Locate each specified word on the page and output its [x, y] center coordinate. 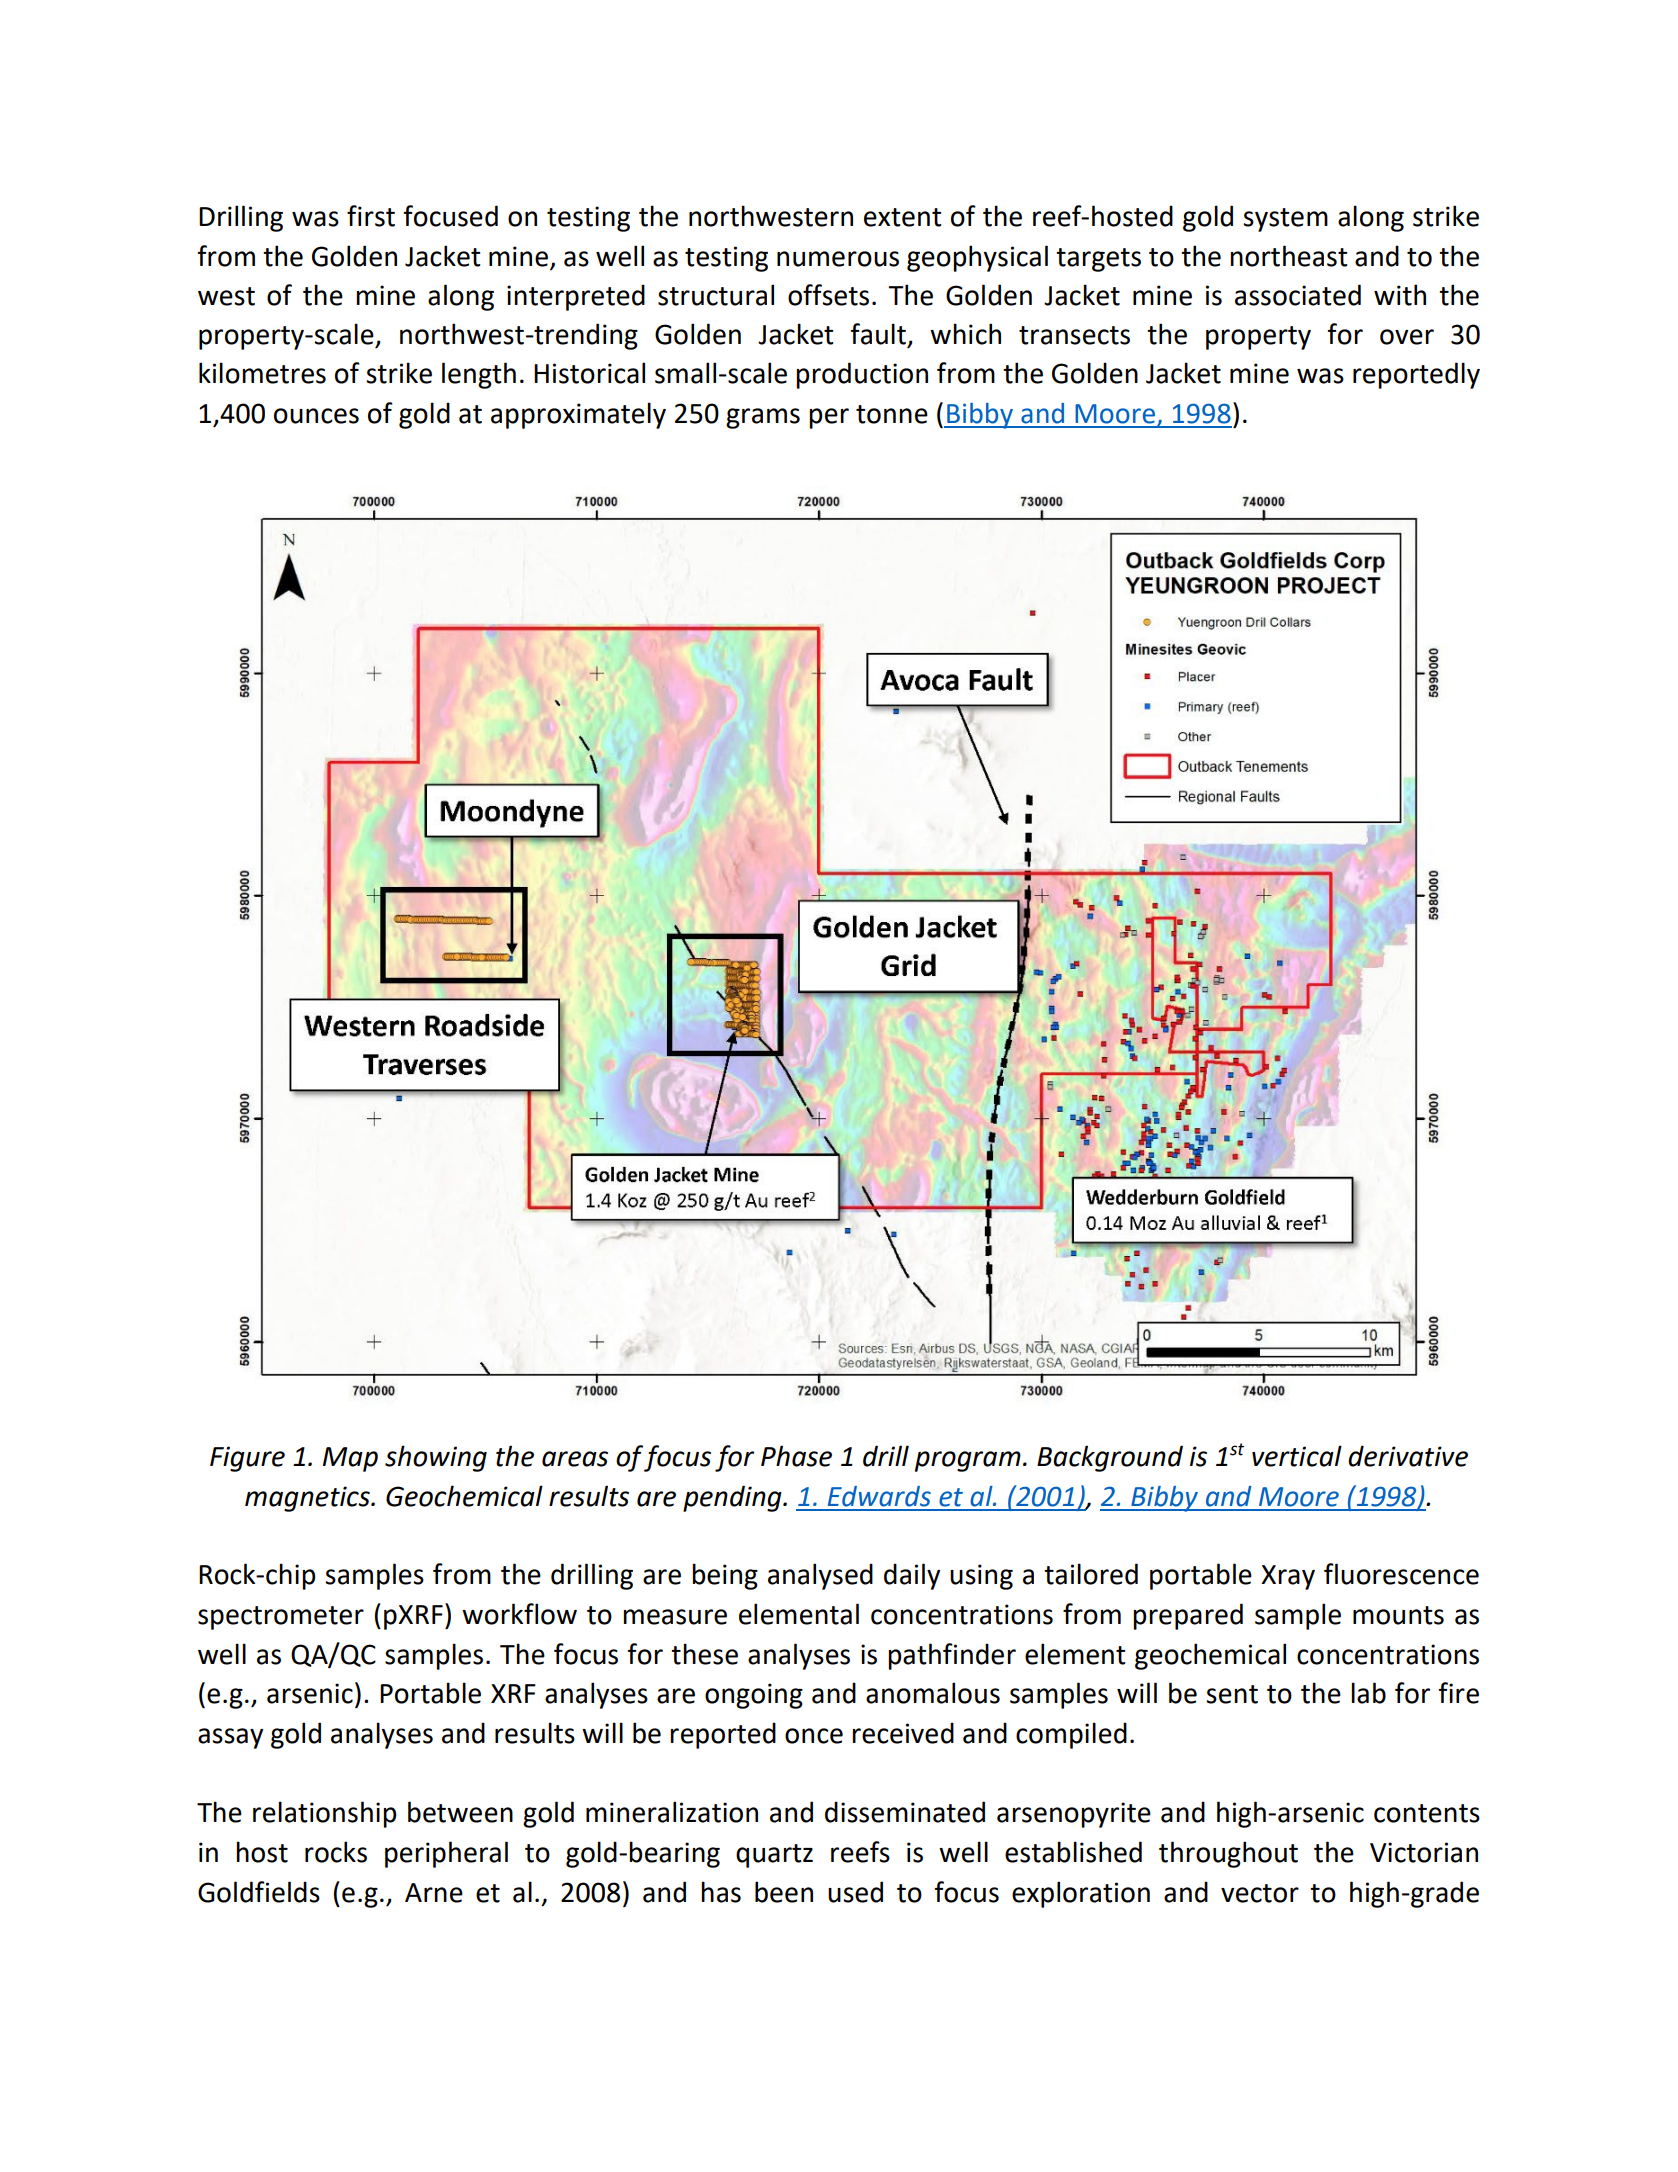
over [1407, 337]
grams [763, 418]
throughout [1228, 1854]
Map [350, 1459]
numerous [838, 259]
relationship [324, 1814]
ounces [316, 416]
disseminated [905, 1812]
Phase [796, 1456]
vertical [1297, 1456]
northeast [1289, 256]
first [371, 216]
